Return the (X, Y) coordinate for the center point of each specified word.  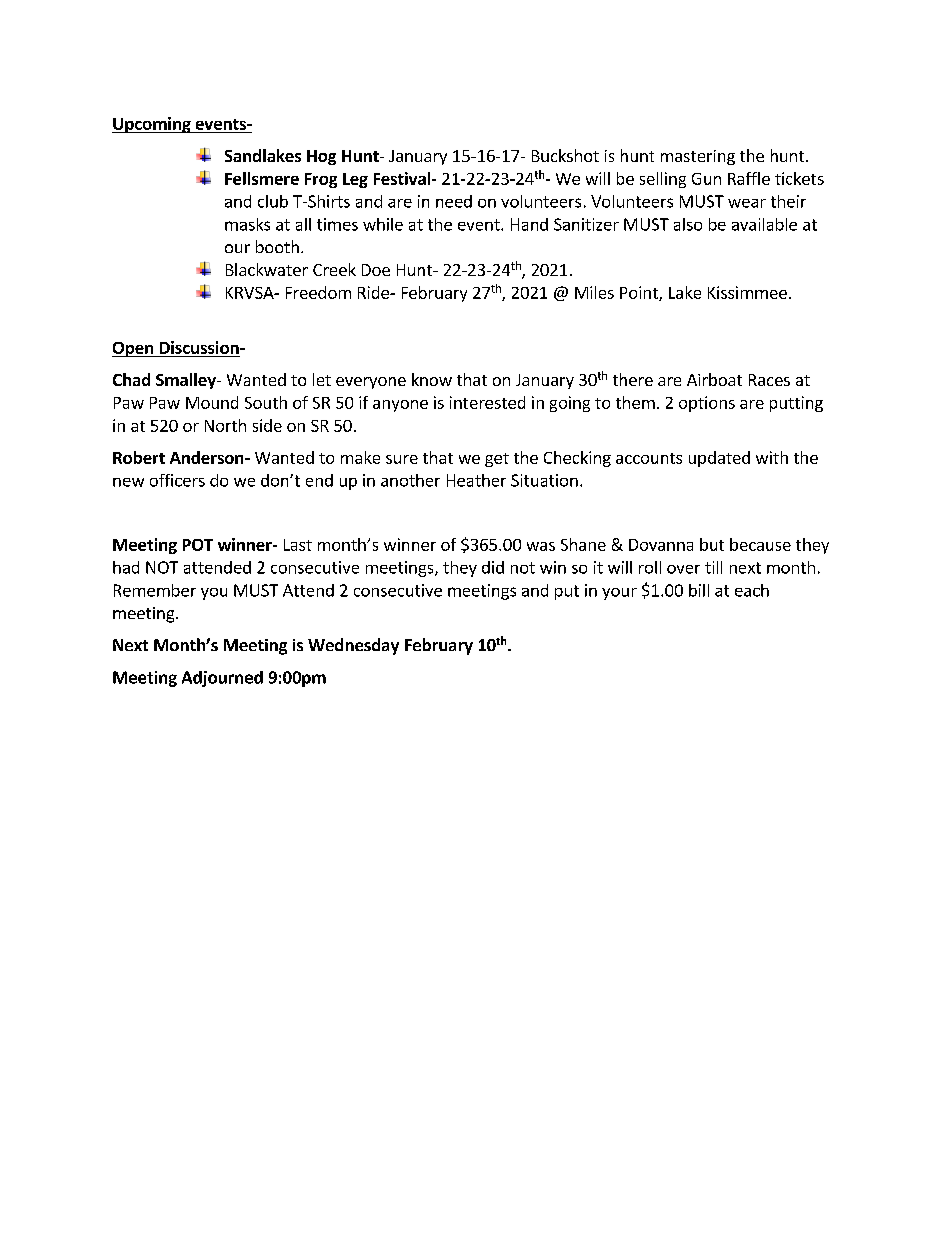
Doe (376, 270)
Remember (155, 590)
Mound (212, 402)
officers (177, 480)
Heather (476, 480)
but (712, 544)
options (707, 404)
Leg (355, 180)
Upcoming (152, 125)
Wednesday (353, 646)
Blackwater (267, 269)
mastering (698, 157)
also (688, 224)
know (432, 379)
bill (699, 590)
